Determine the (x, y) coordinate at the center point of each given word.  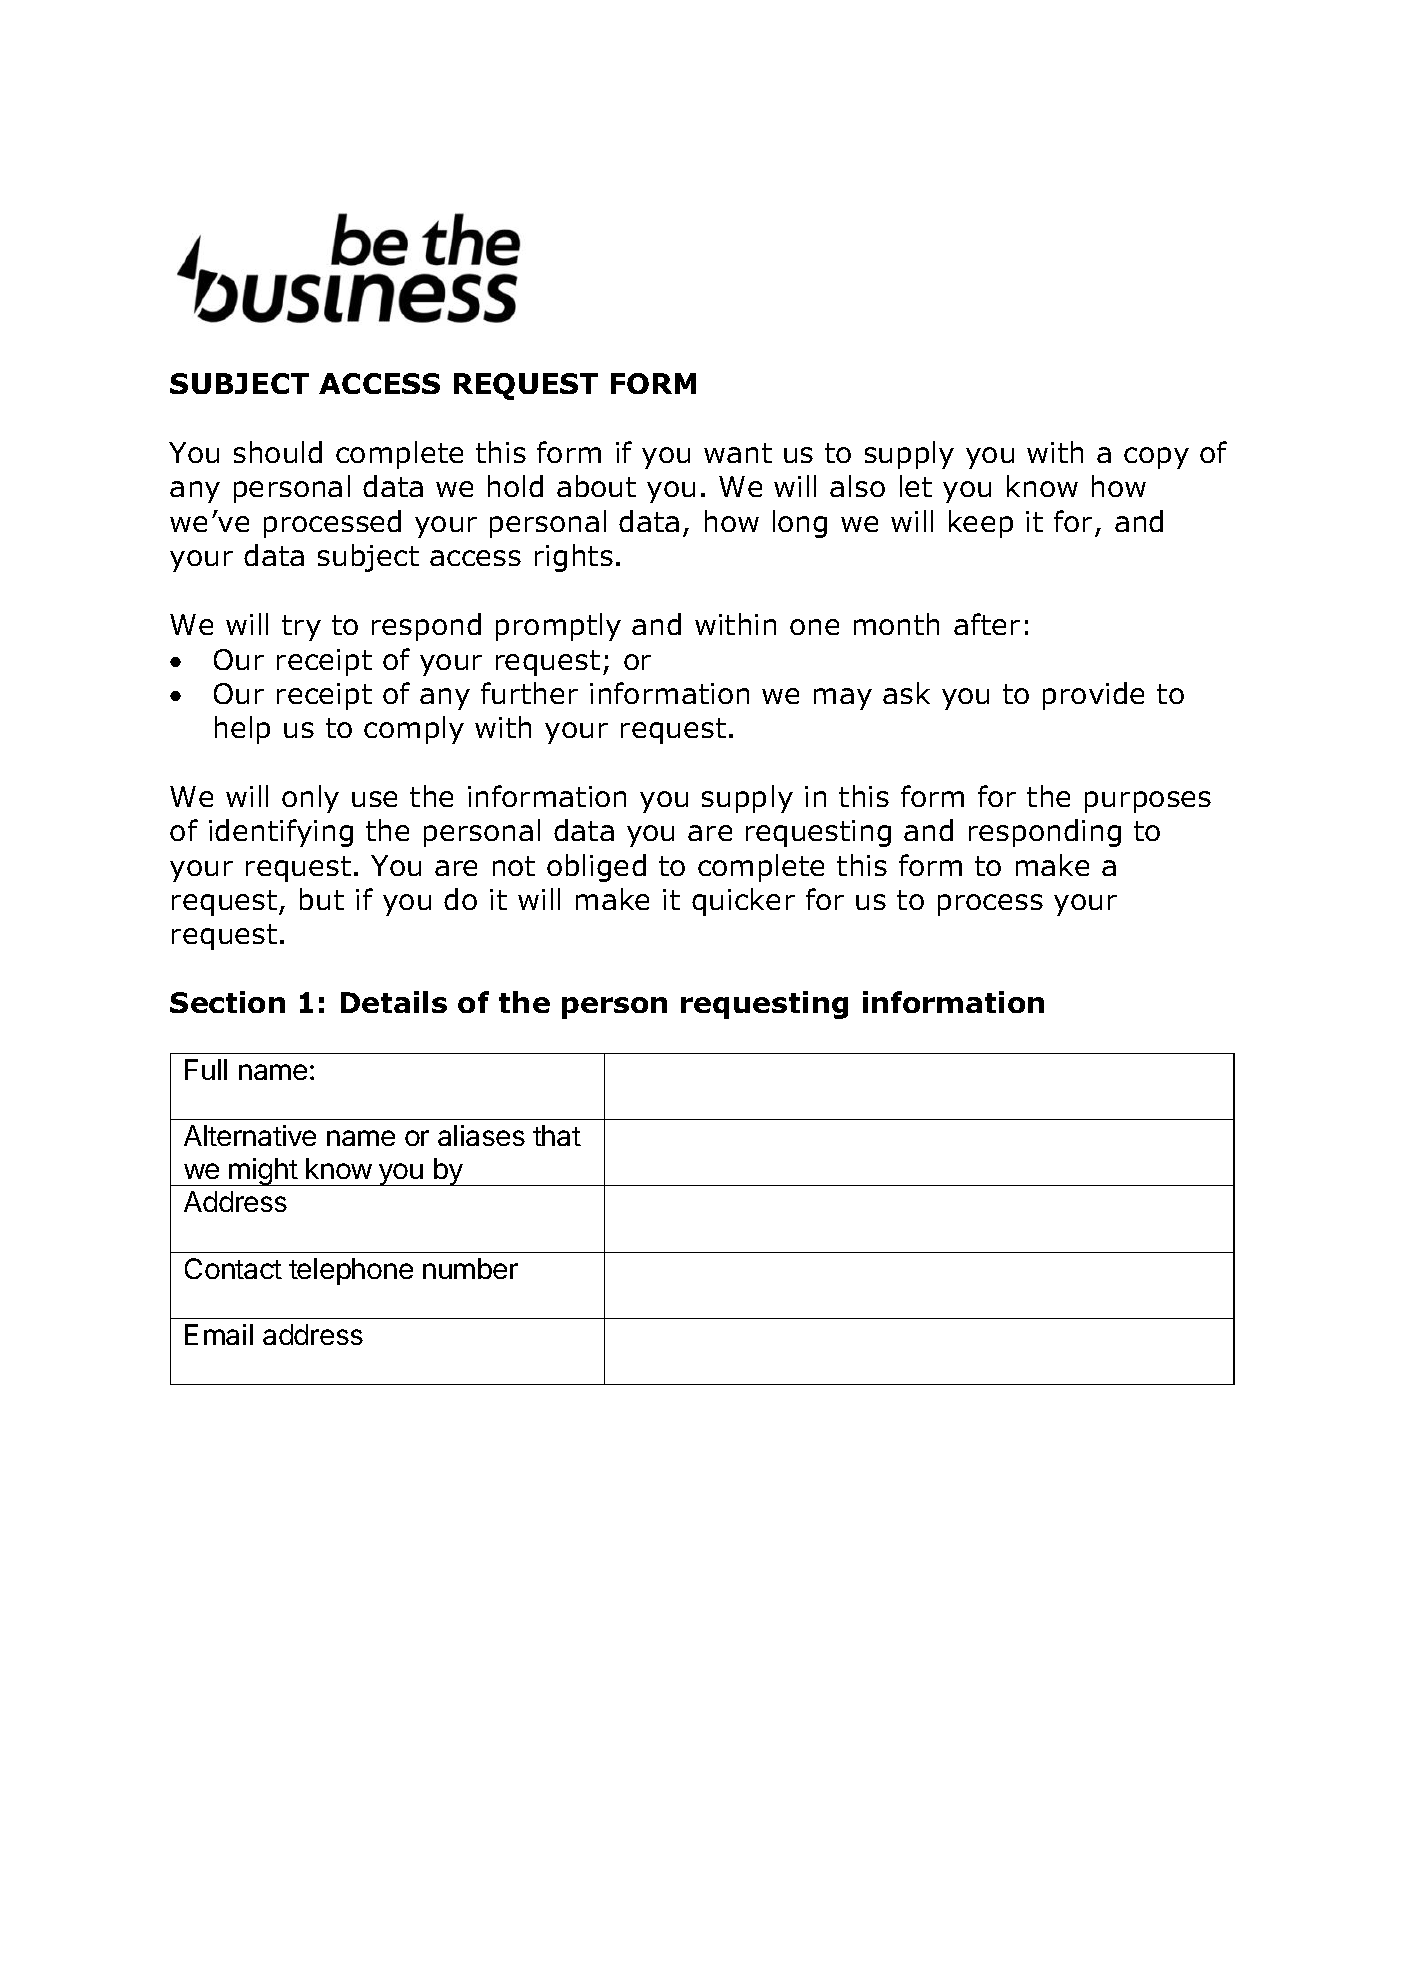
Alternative (250, 1135)
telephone (351, 1271)
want (738, 453)
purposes (1148, 802)
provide (1093, 696)
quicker (743, 902)
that (557, 1135)
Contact (233, 1268)
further (529, 693)
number (470, 1268)
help (242, 730)
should (278, 452)
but (322, 899)
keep (981, 524)
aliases (481, 1135)
